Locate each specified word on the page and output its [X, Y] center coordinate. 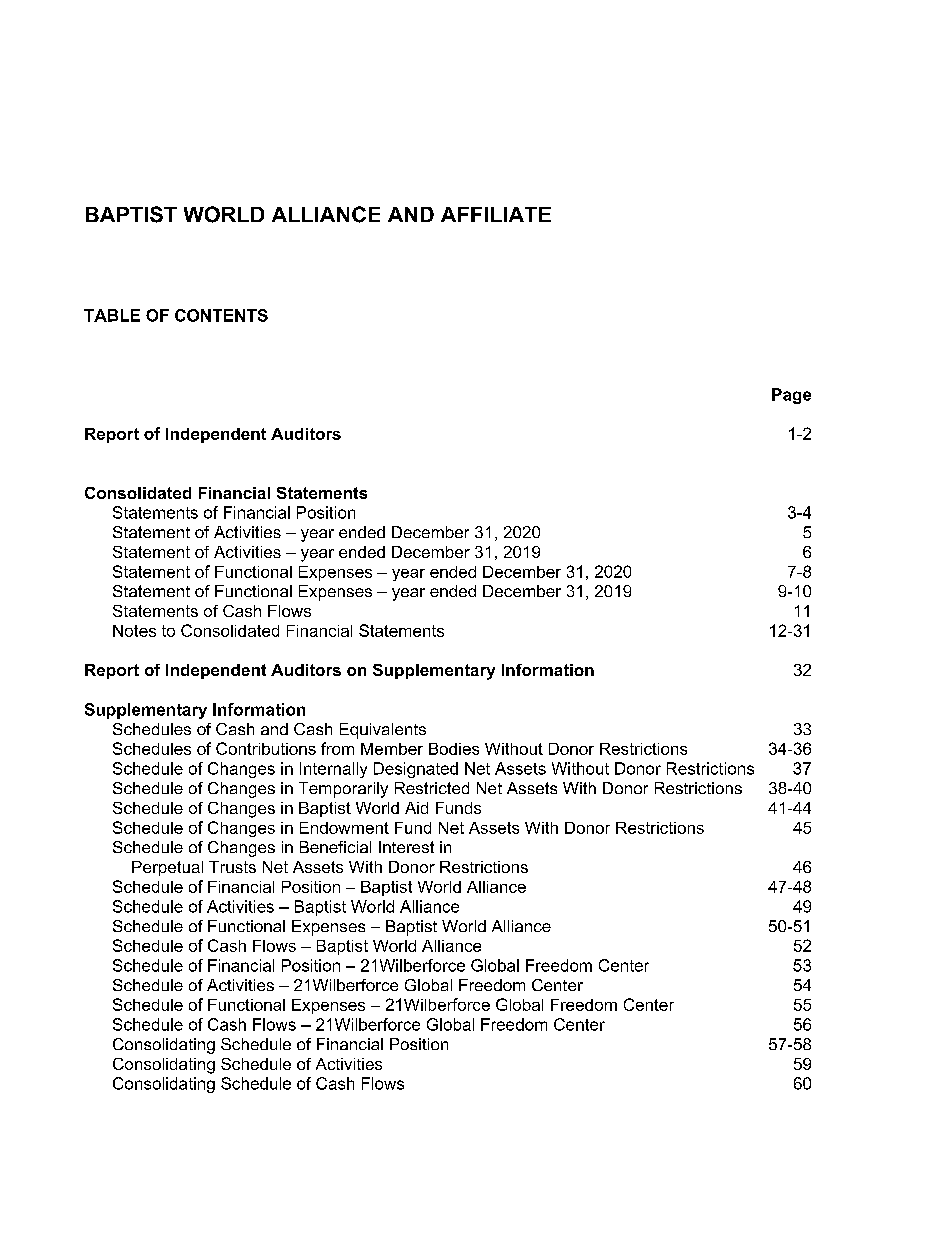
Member [392, 749]
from [337, 748]
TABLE [112, 315]
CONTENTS [221, 315]
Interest [406, 847]
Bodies [454, 749]
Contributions [266, 748]
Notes [134, 631]
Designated [416, 770]
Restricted [432, 788]
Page [791, 396]
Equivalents [383, 731]
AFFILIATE [496, 214]
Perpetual [167, 868]
